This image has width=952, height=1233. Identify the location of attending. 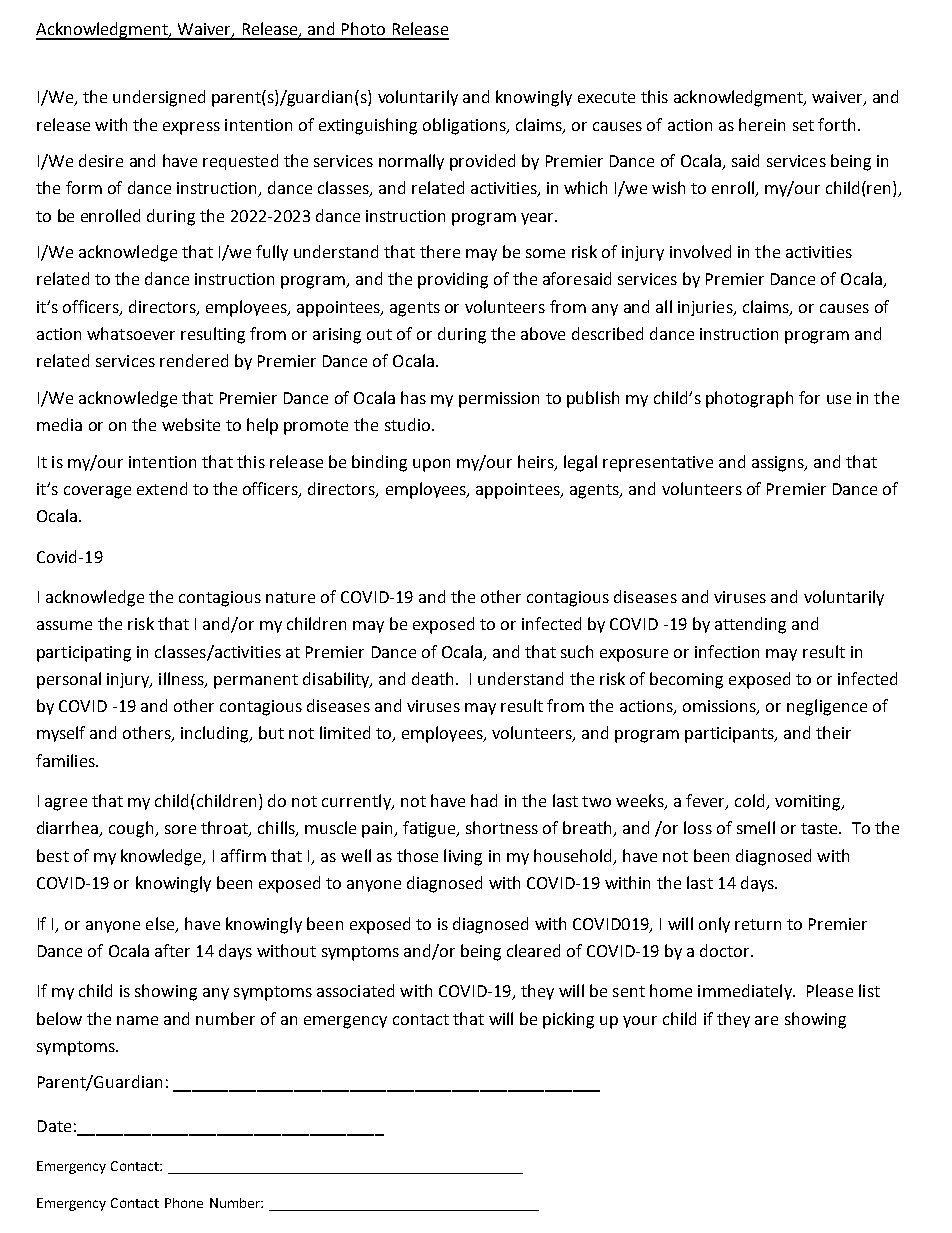
(750, 625).
